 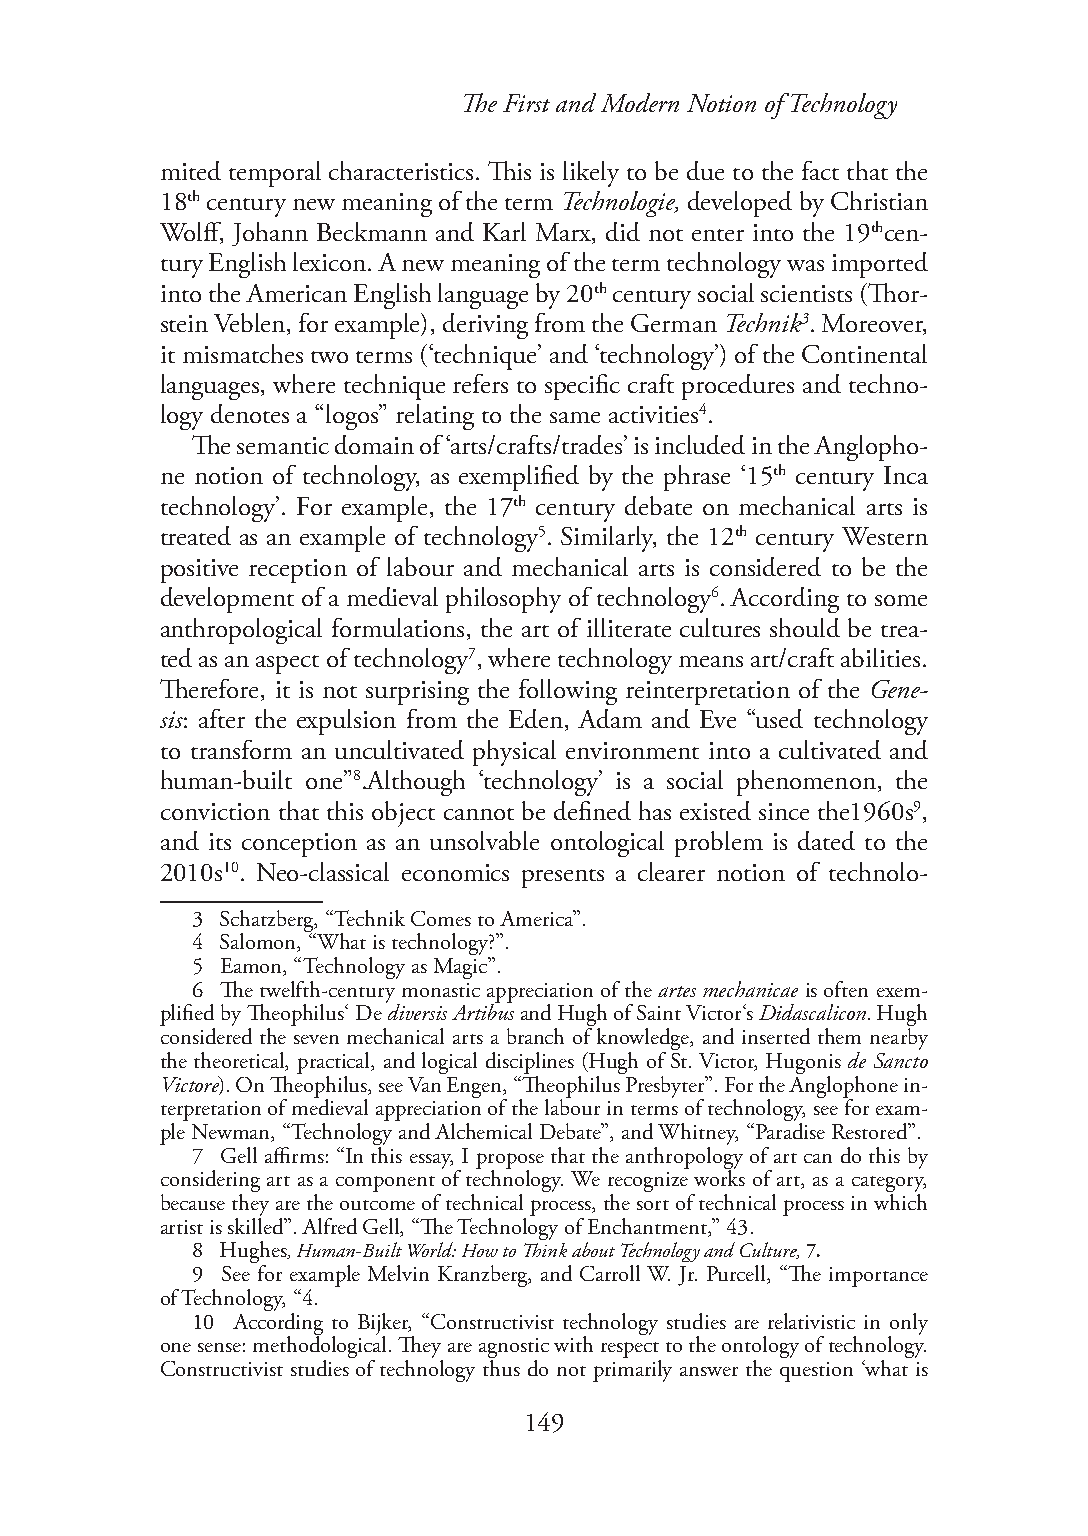 What do you see at coordinates (536, 718) in the image?
I see `Eden` at bounding box center [536, 718].
